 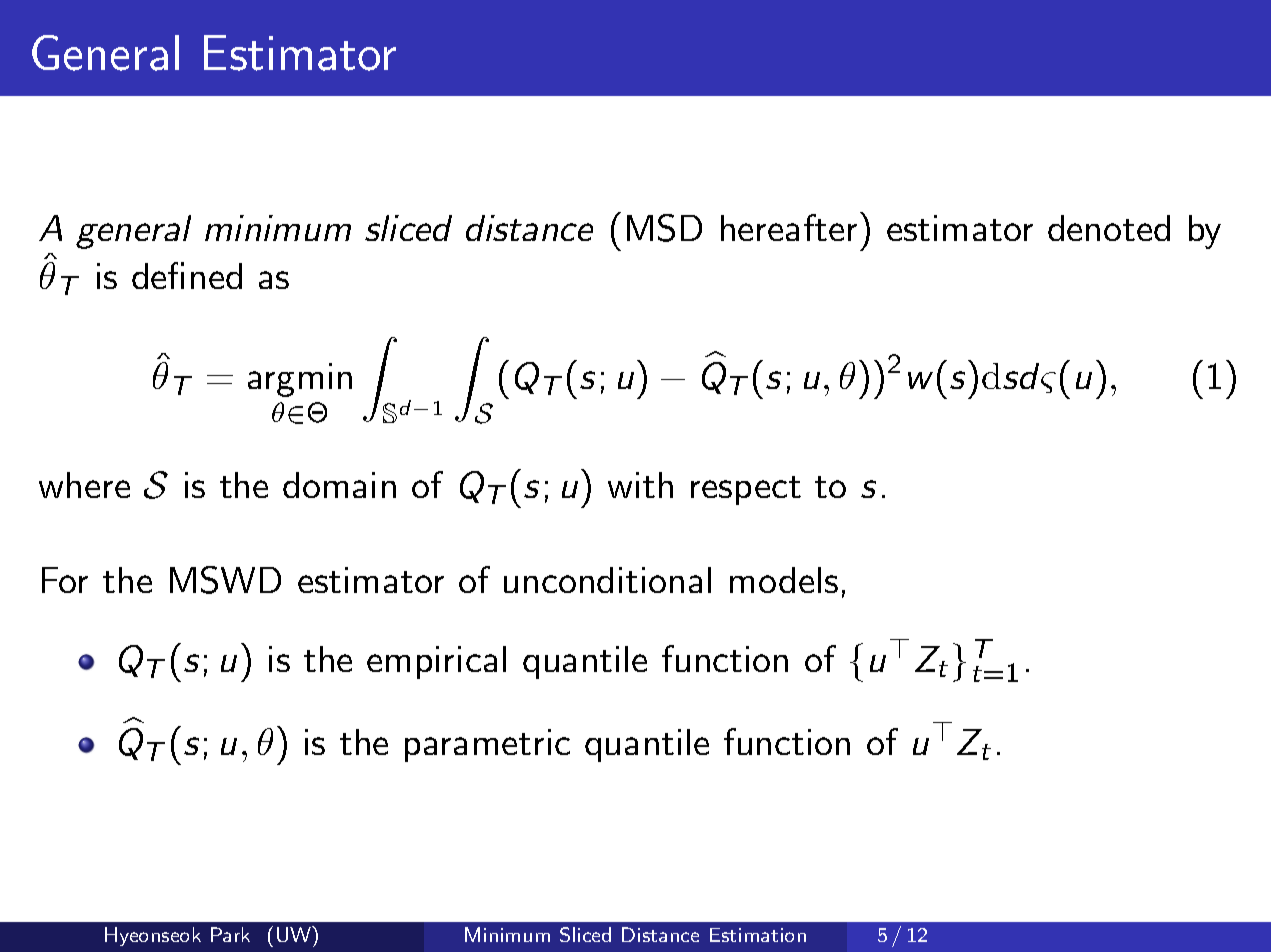 What do you see at coordinates (187, 275) in the page?
I see `defined` at bounding box center [187, 275].
